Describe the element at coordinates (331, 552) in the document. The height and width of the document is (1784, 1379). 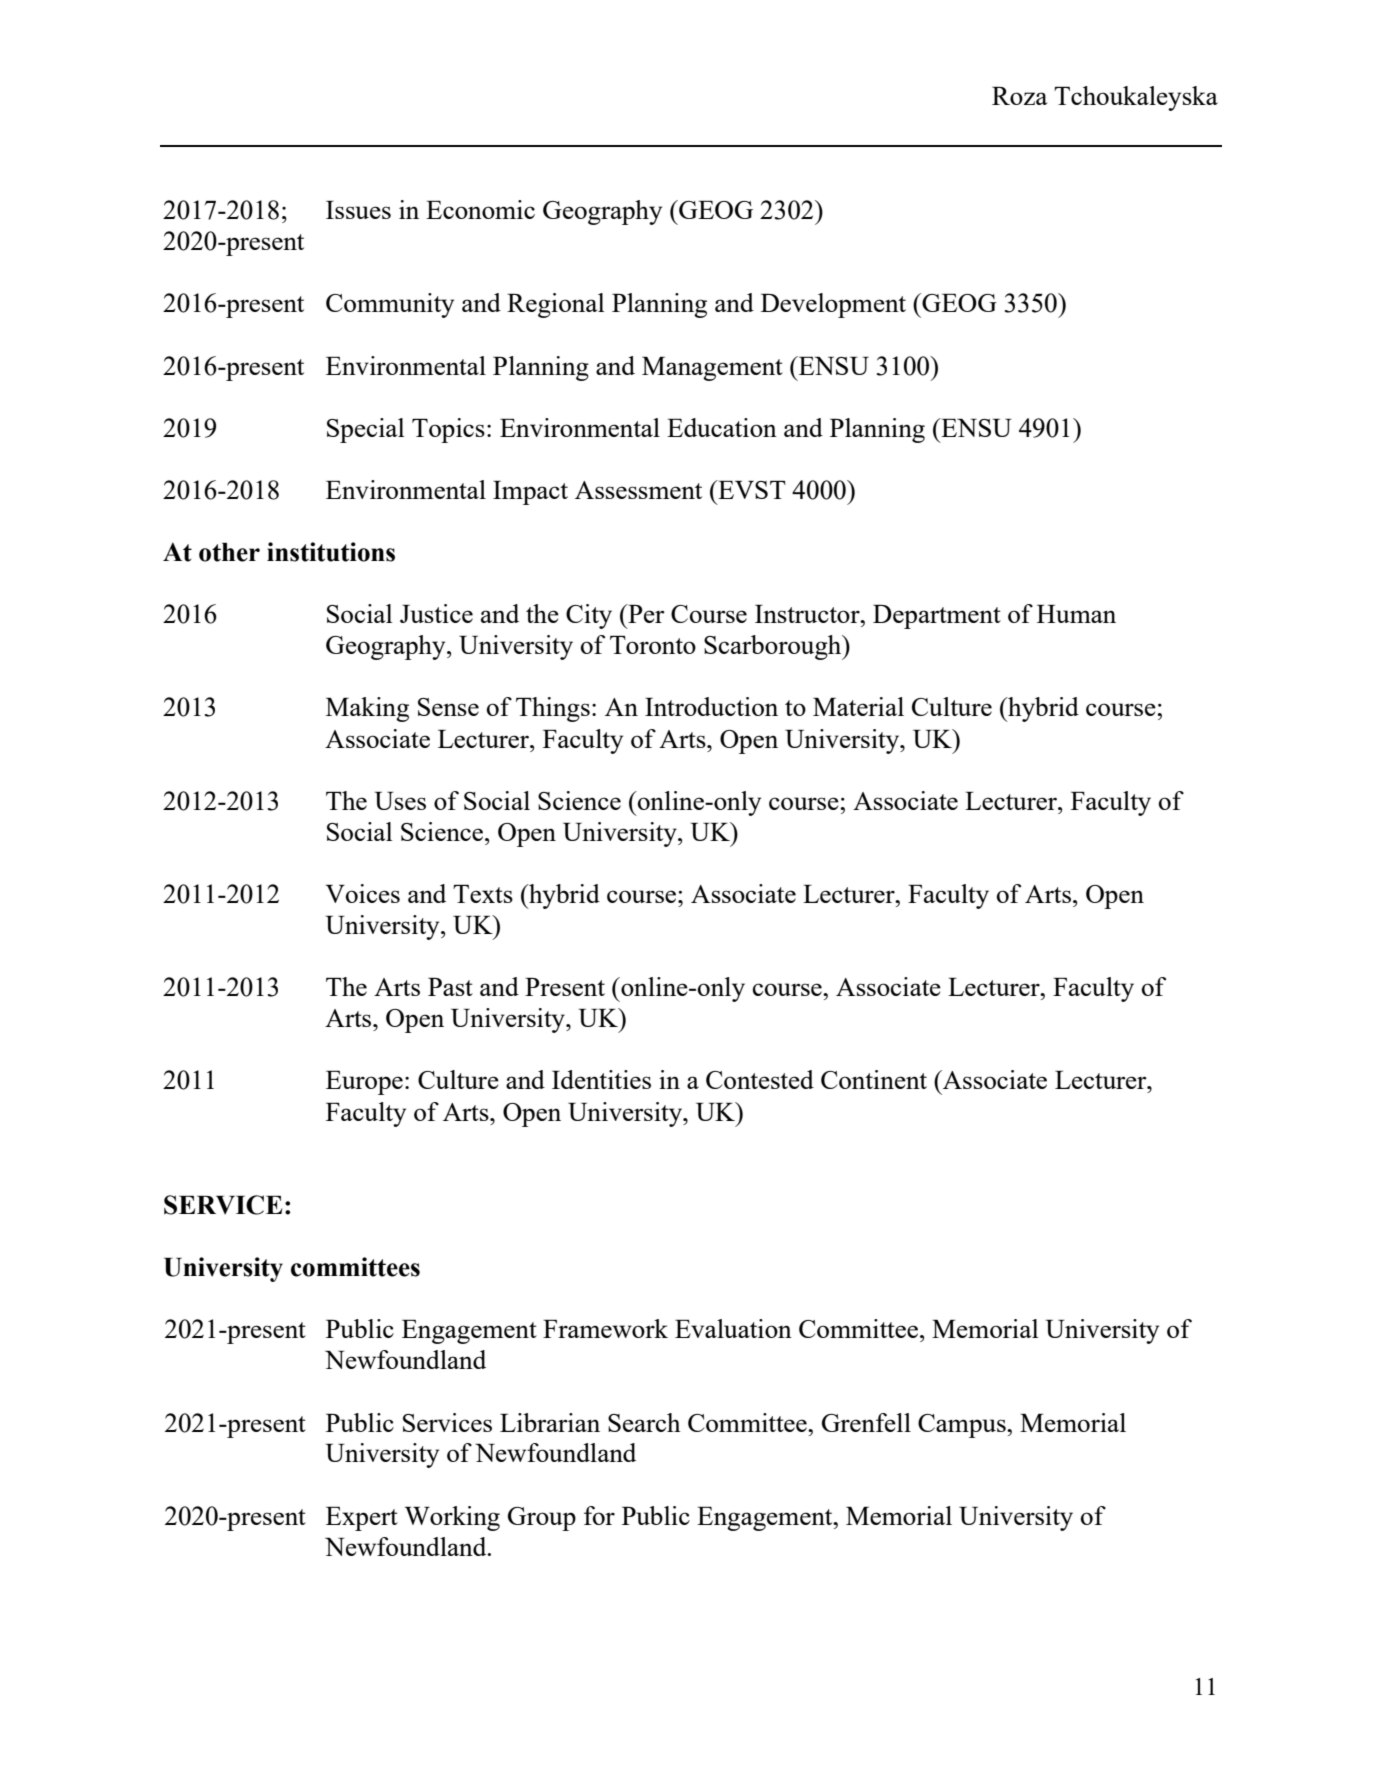
I see `institutions` at that location.
